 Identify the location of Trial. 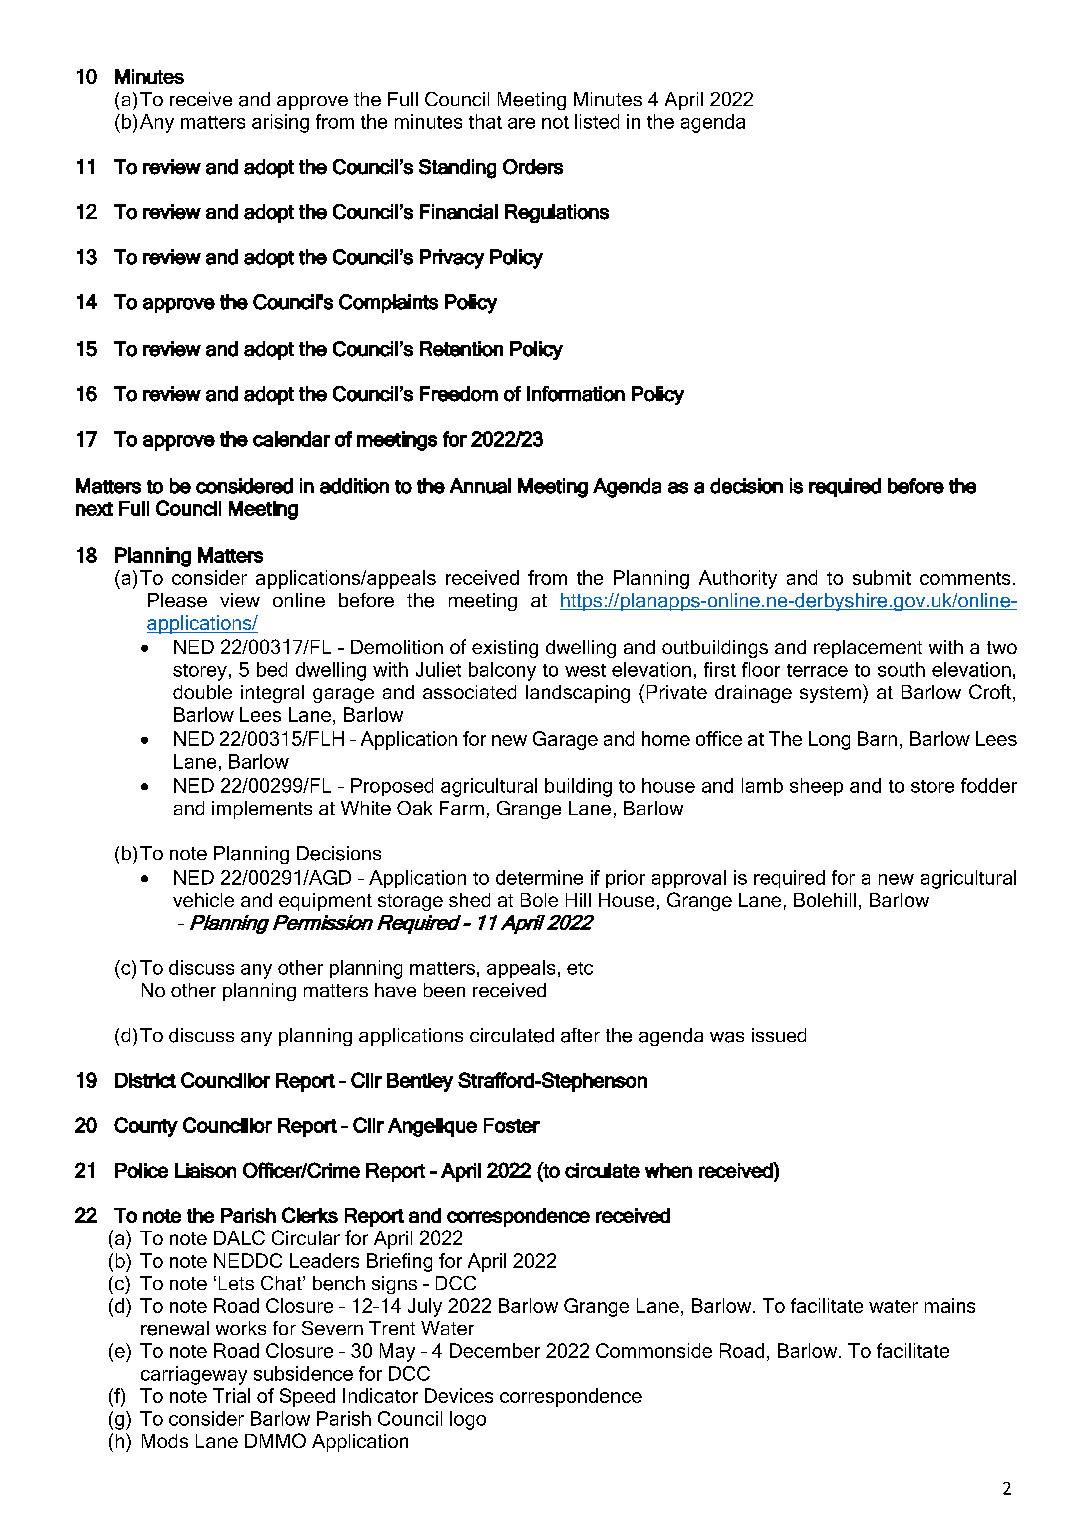
(231, 1395).
